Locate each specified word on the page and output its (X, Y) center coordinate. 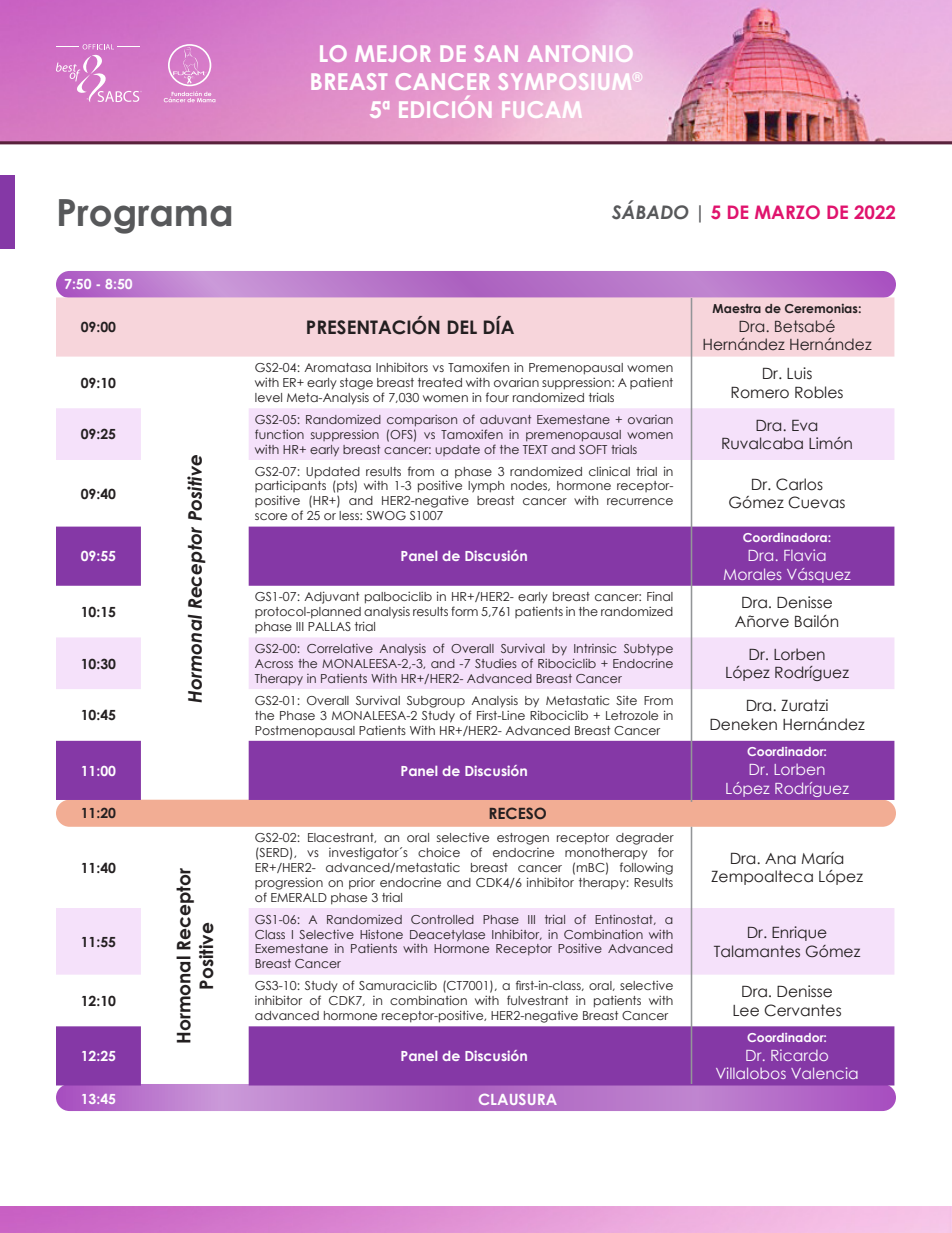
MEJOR (393, 53)
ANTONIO (580, 53)
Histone (381, 934)
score (271, 516)
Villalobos (751, 1073)
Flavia (805, 555)
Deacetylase (447, 936)
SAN (496, 53)
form (464, 611)
